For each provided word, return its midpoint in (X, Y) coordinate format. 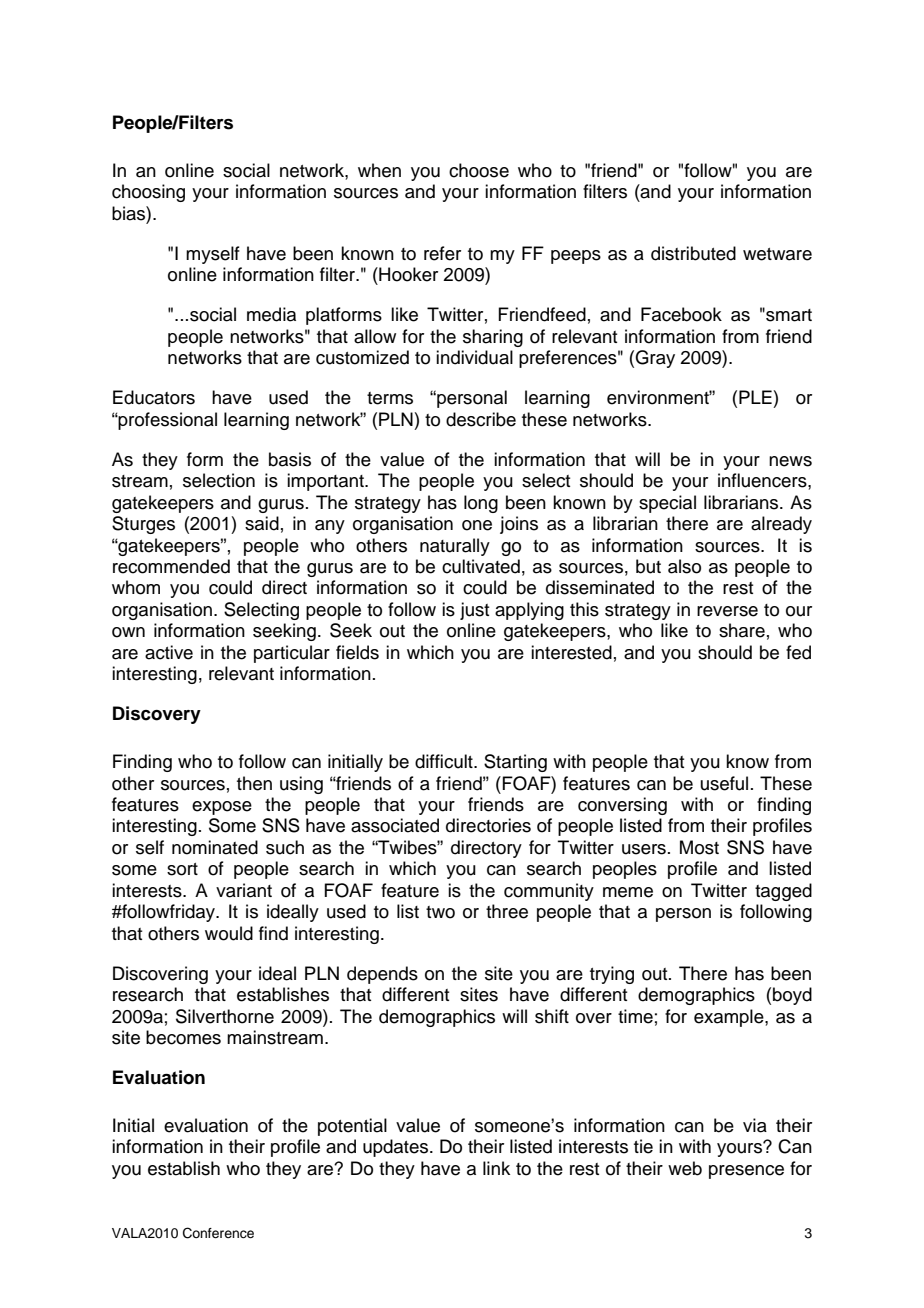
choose (479, 170)
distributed (693, 253)
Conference (218, 1233)
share (742, 630)
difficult (445, 761)
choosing (148, 193)
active (169, 652)
